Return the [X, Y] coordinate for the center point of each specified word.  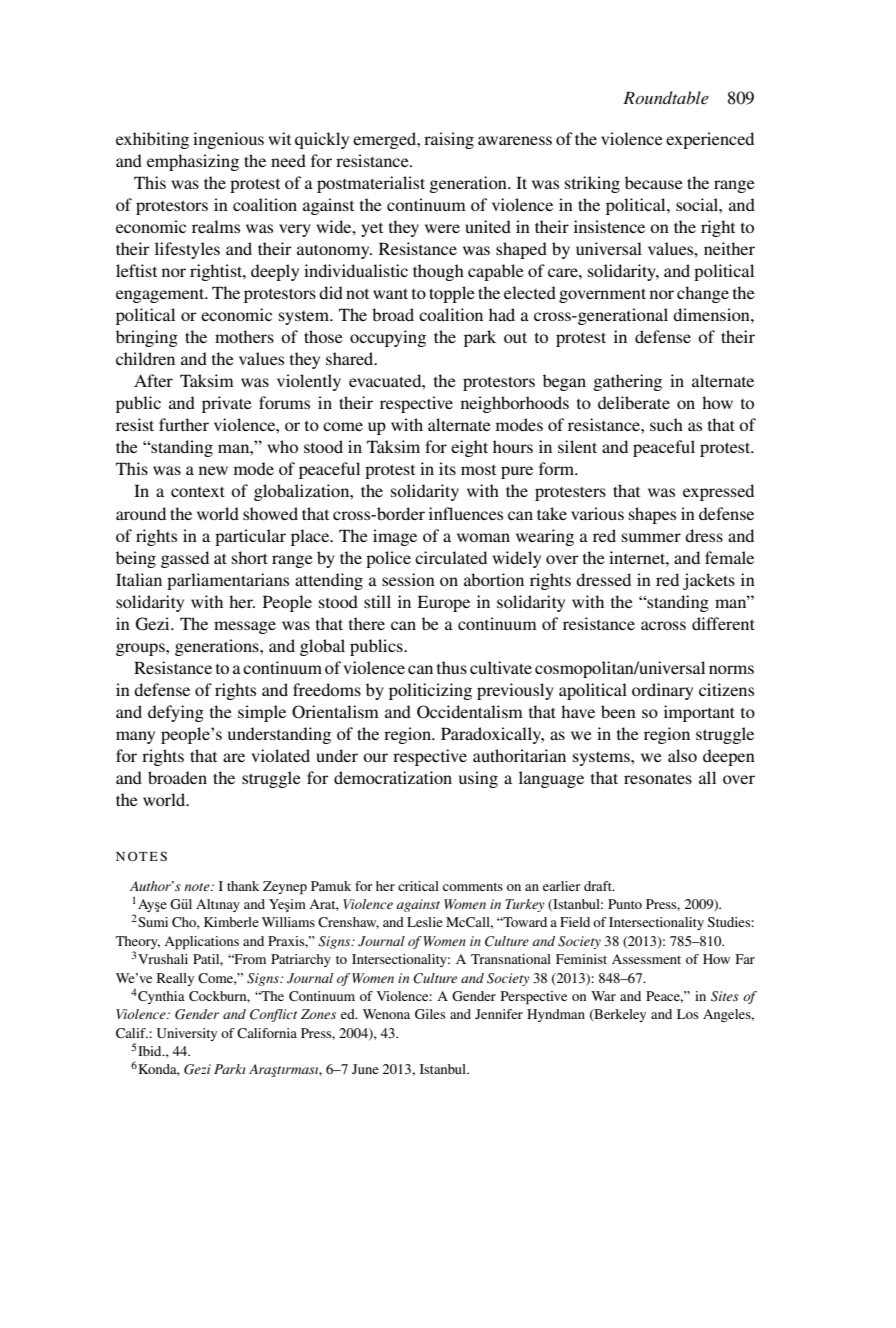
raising [449, 140]
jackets [709, 581]
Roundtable [666, 98]
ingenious [228, 140]
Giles [430, 1014]
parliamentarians [228, 581]
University [187, 1034]
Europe [443, 603]
